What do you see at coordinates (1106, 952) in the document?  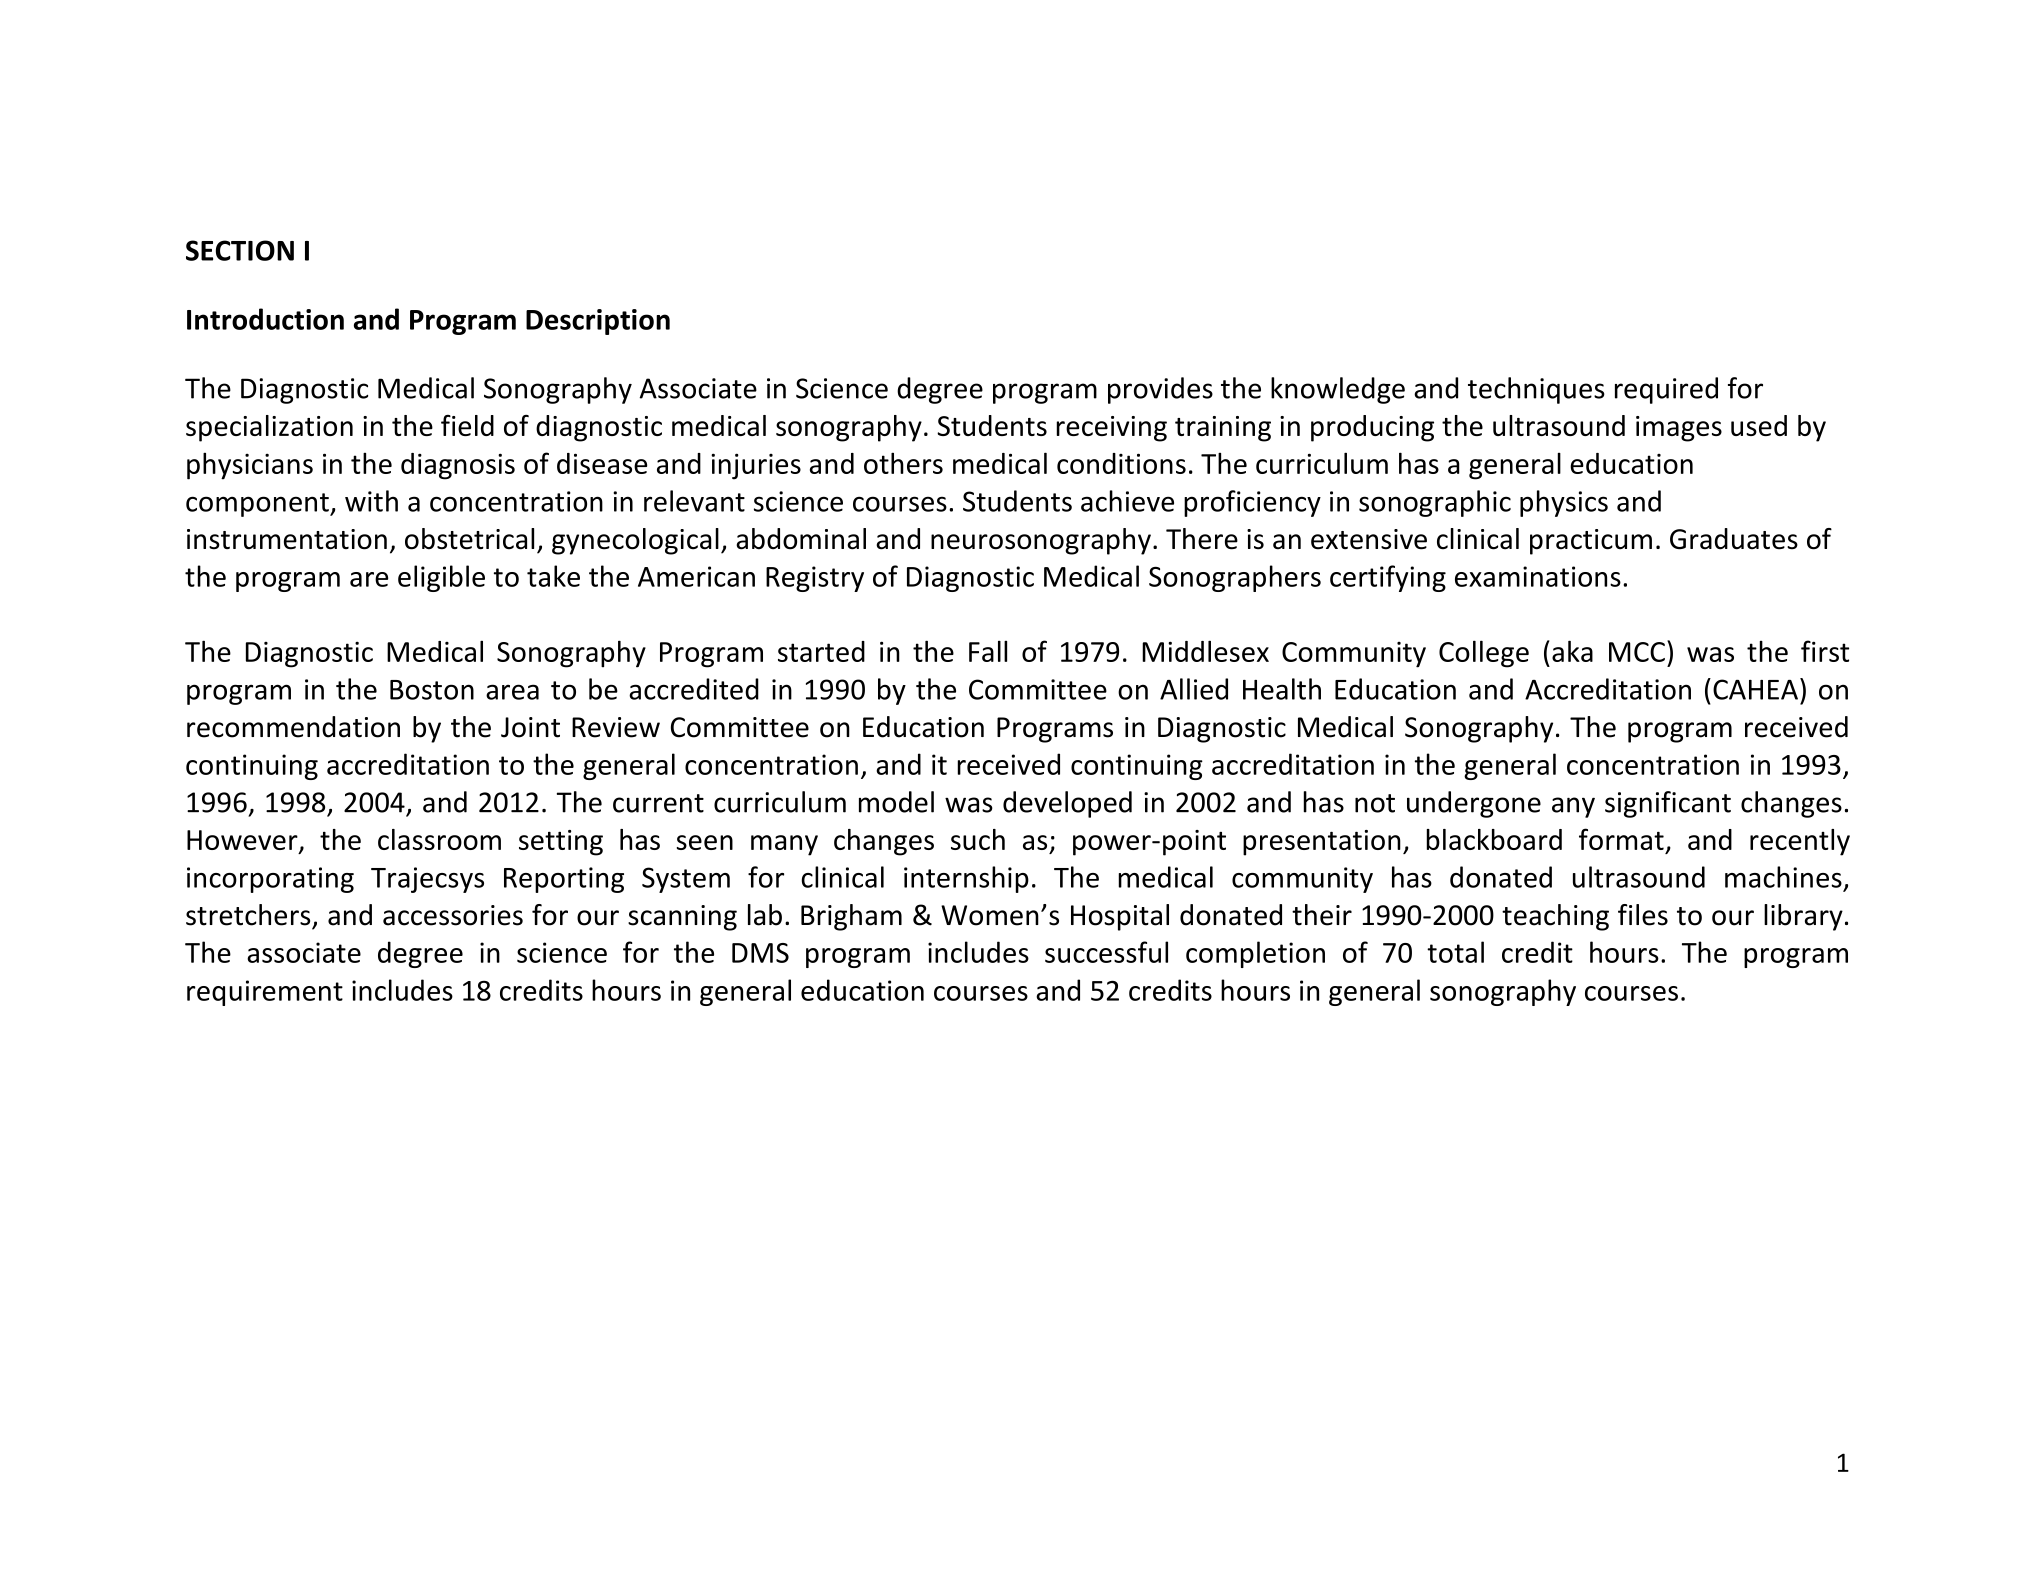 I see `successful` at bounding box center [1106, 952].
